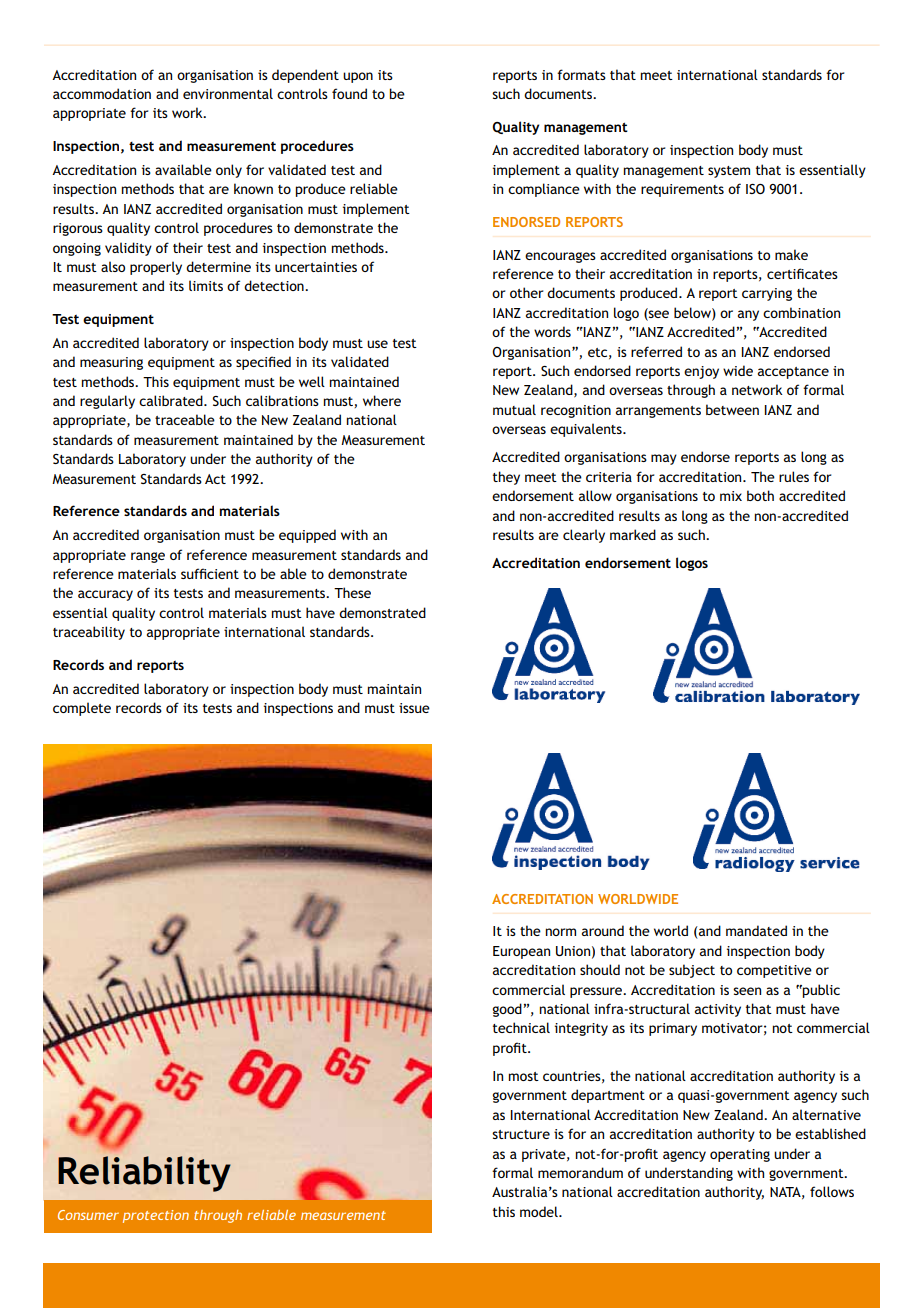 The image size is (924, 1308). What do you see at coordinates (228, 93) in the image?
I see `environmental` at bounding box center [228, 93].
